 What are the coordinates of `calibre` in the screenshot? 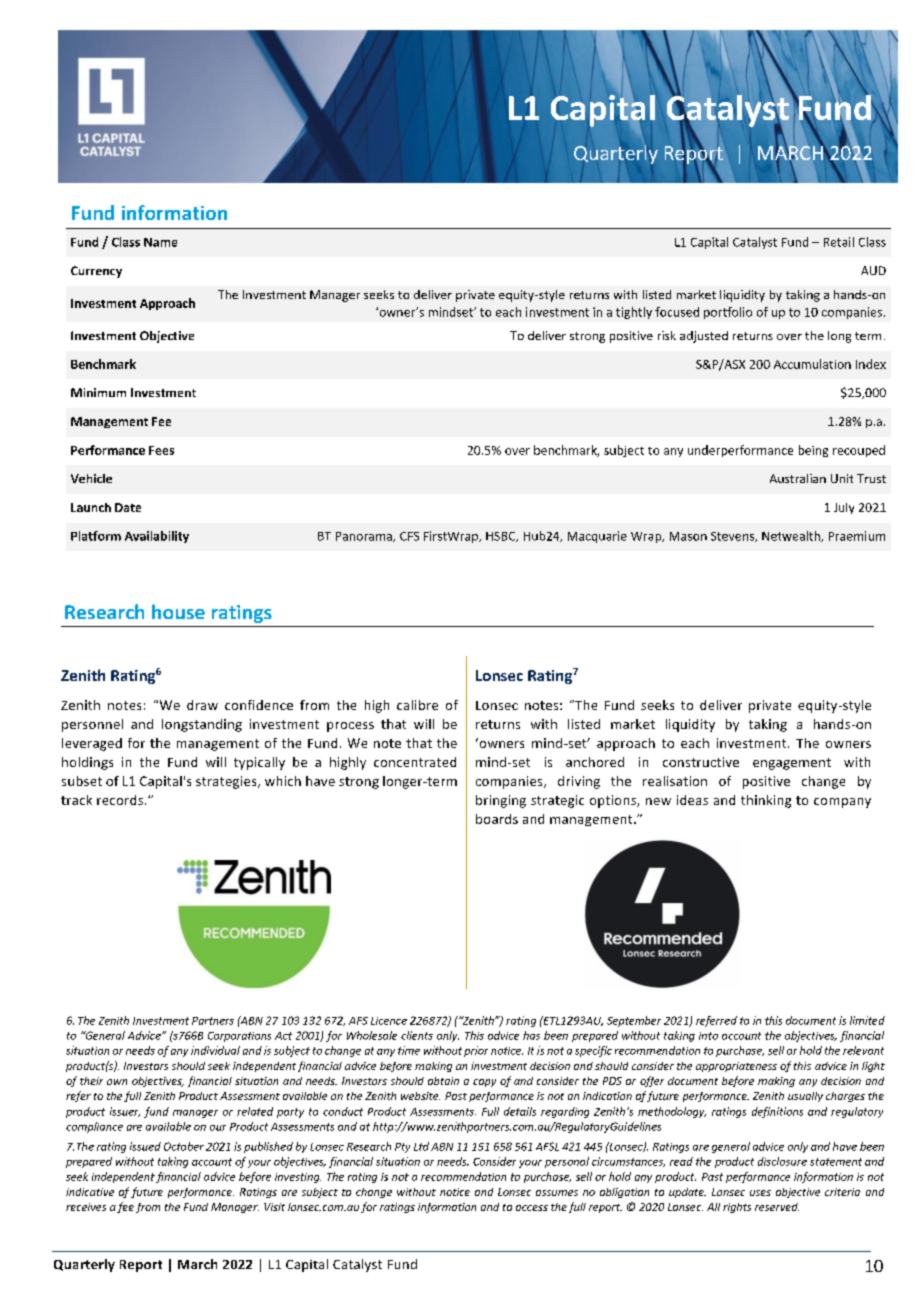 It's located at (417, 705).
